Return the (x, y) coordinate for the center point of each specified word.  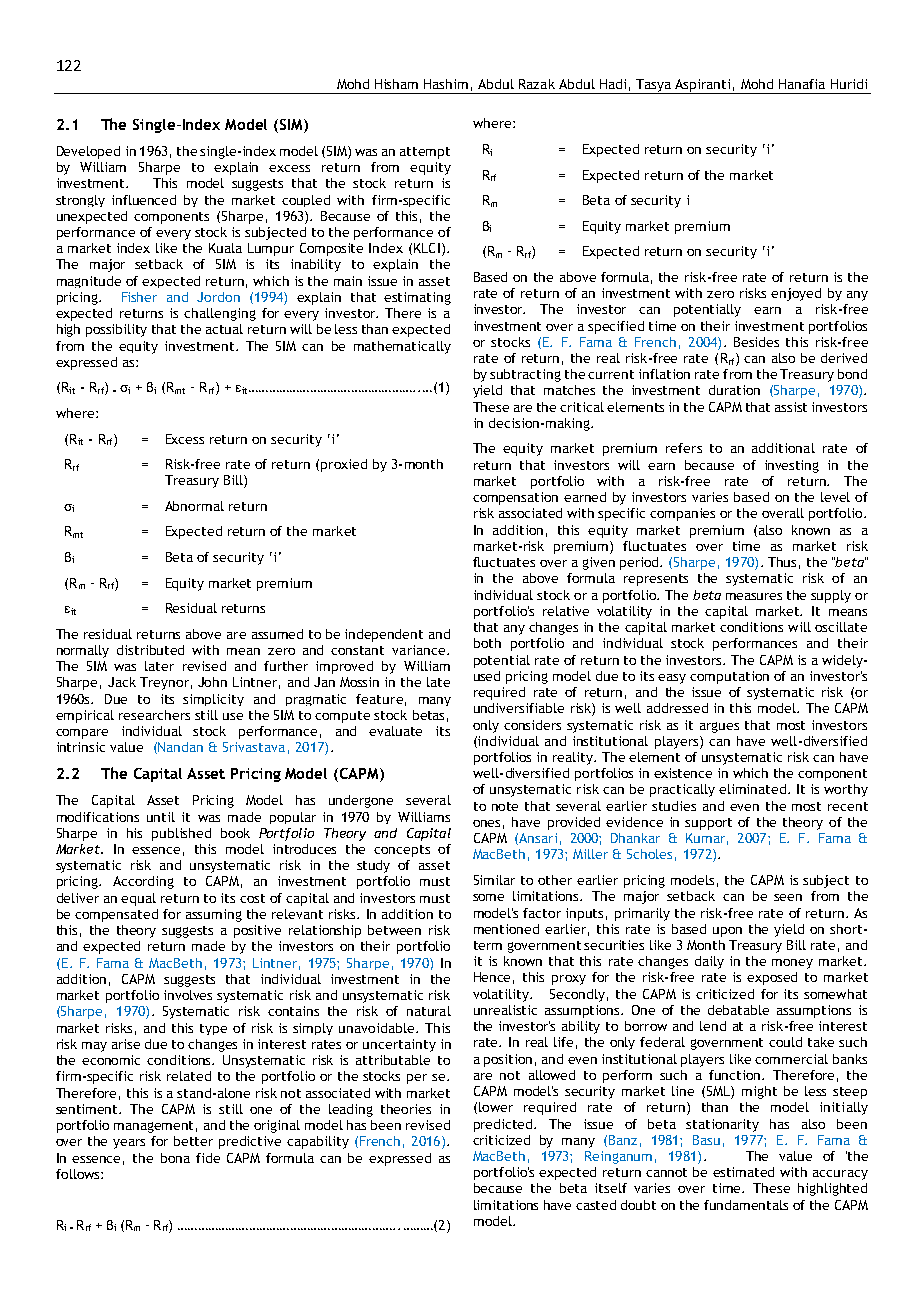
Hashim (446, 84)
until (161, 817)
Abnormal (194, 506)
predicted (504, 1125)
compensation (515, 498)
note (505, 806)
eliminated (754, 789)
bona (175, 1158)
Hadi (613, 84)
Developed (88, 152)
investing (792, 466)
